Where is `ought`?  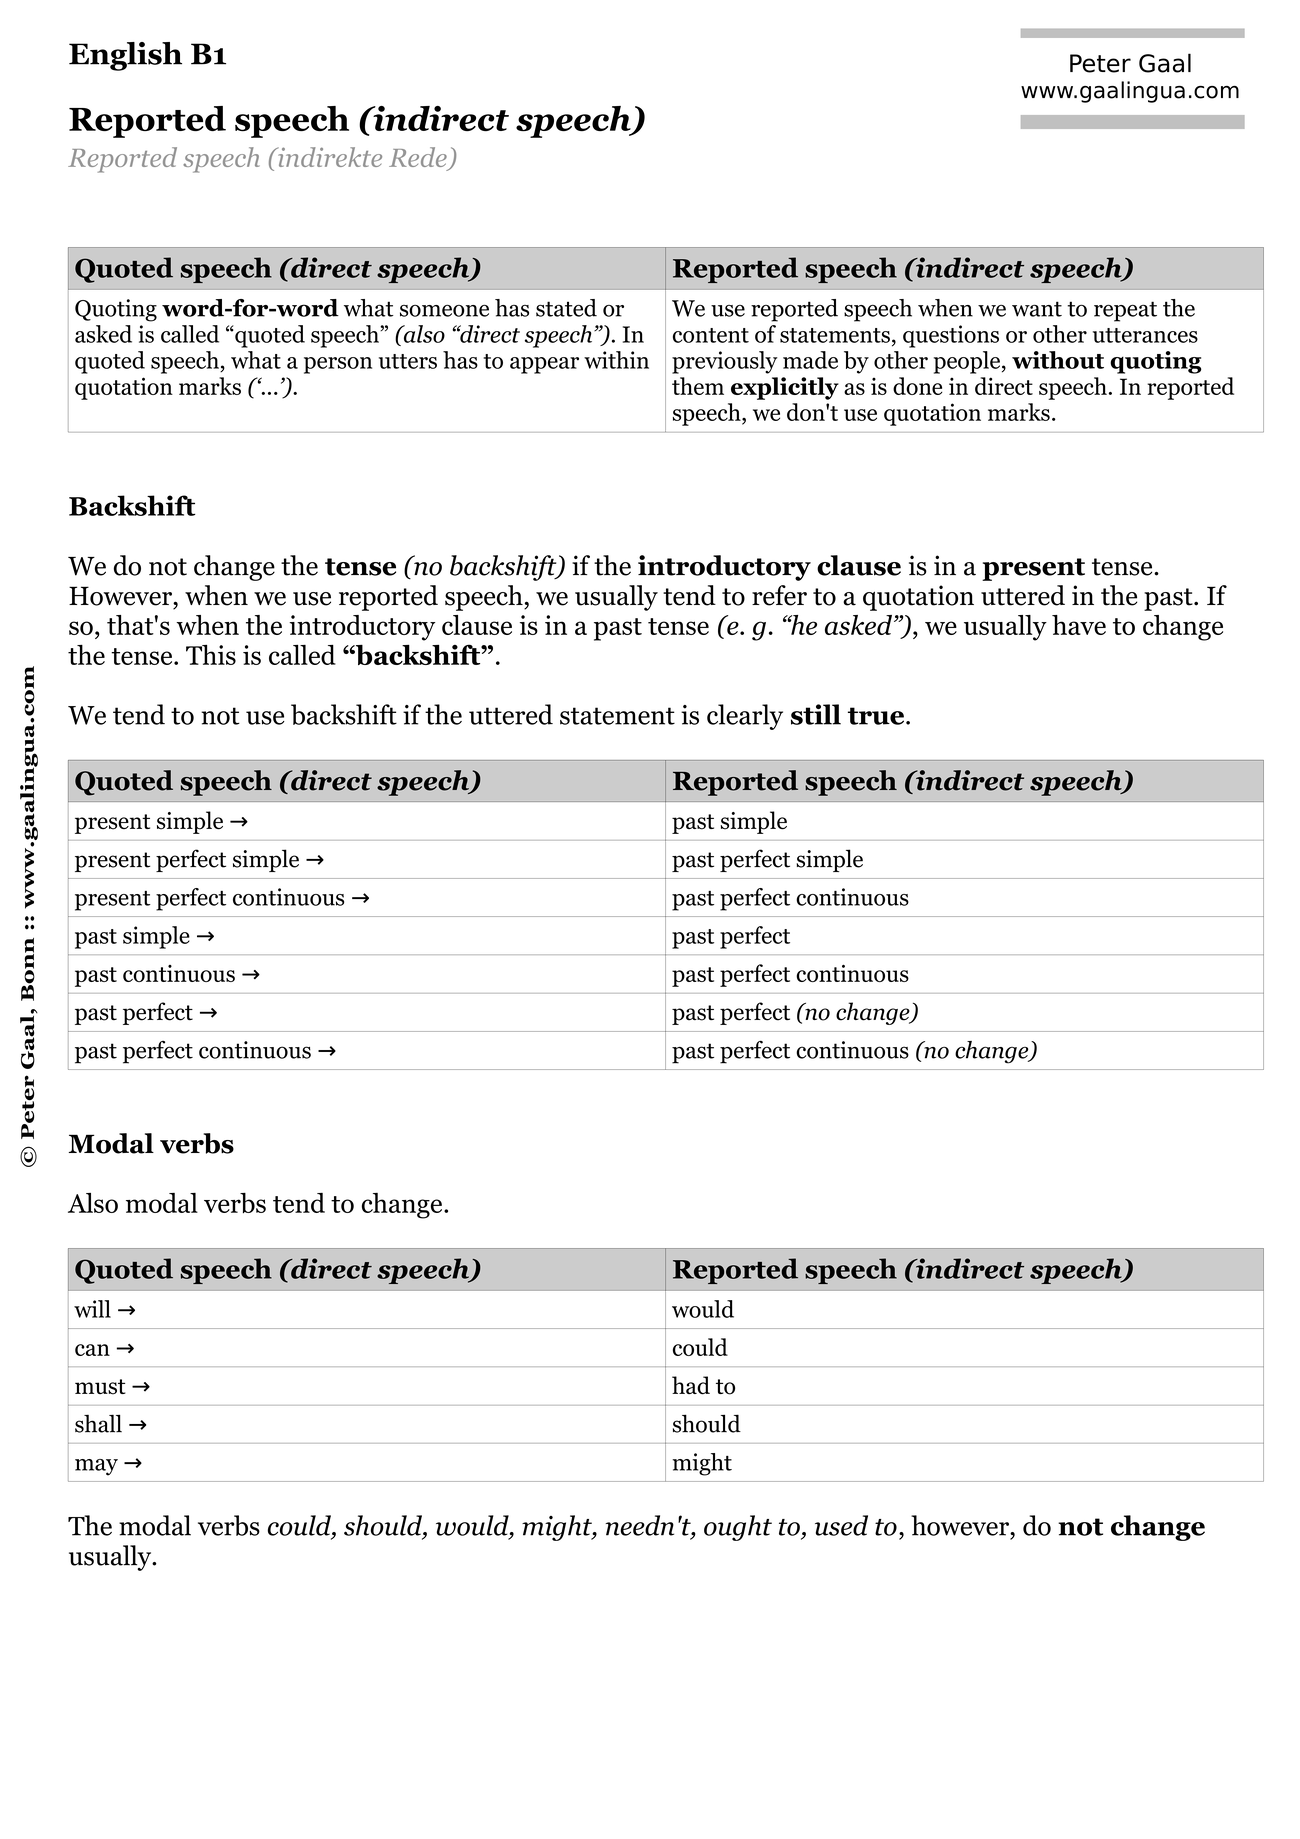 ought is located at coordinates (738, 1528).
